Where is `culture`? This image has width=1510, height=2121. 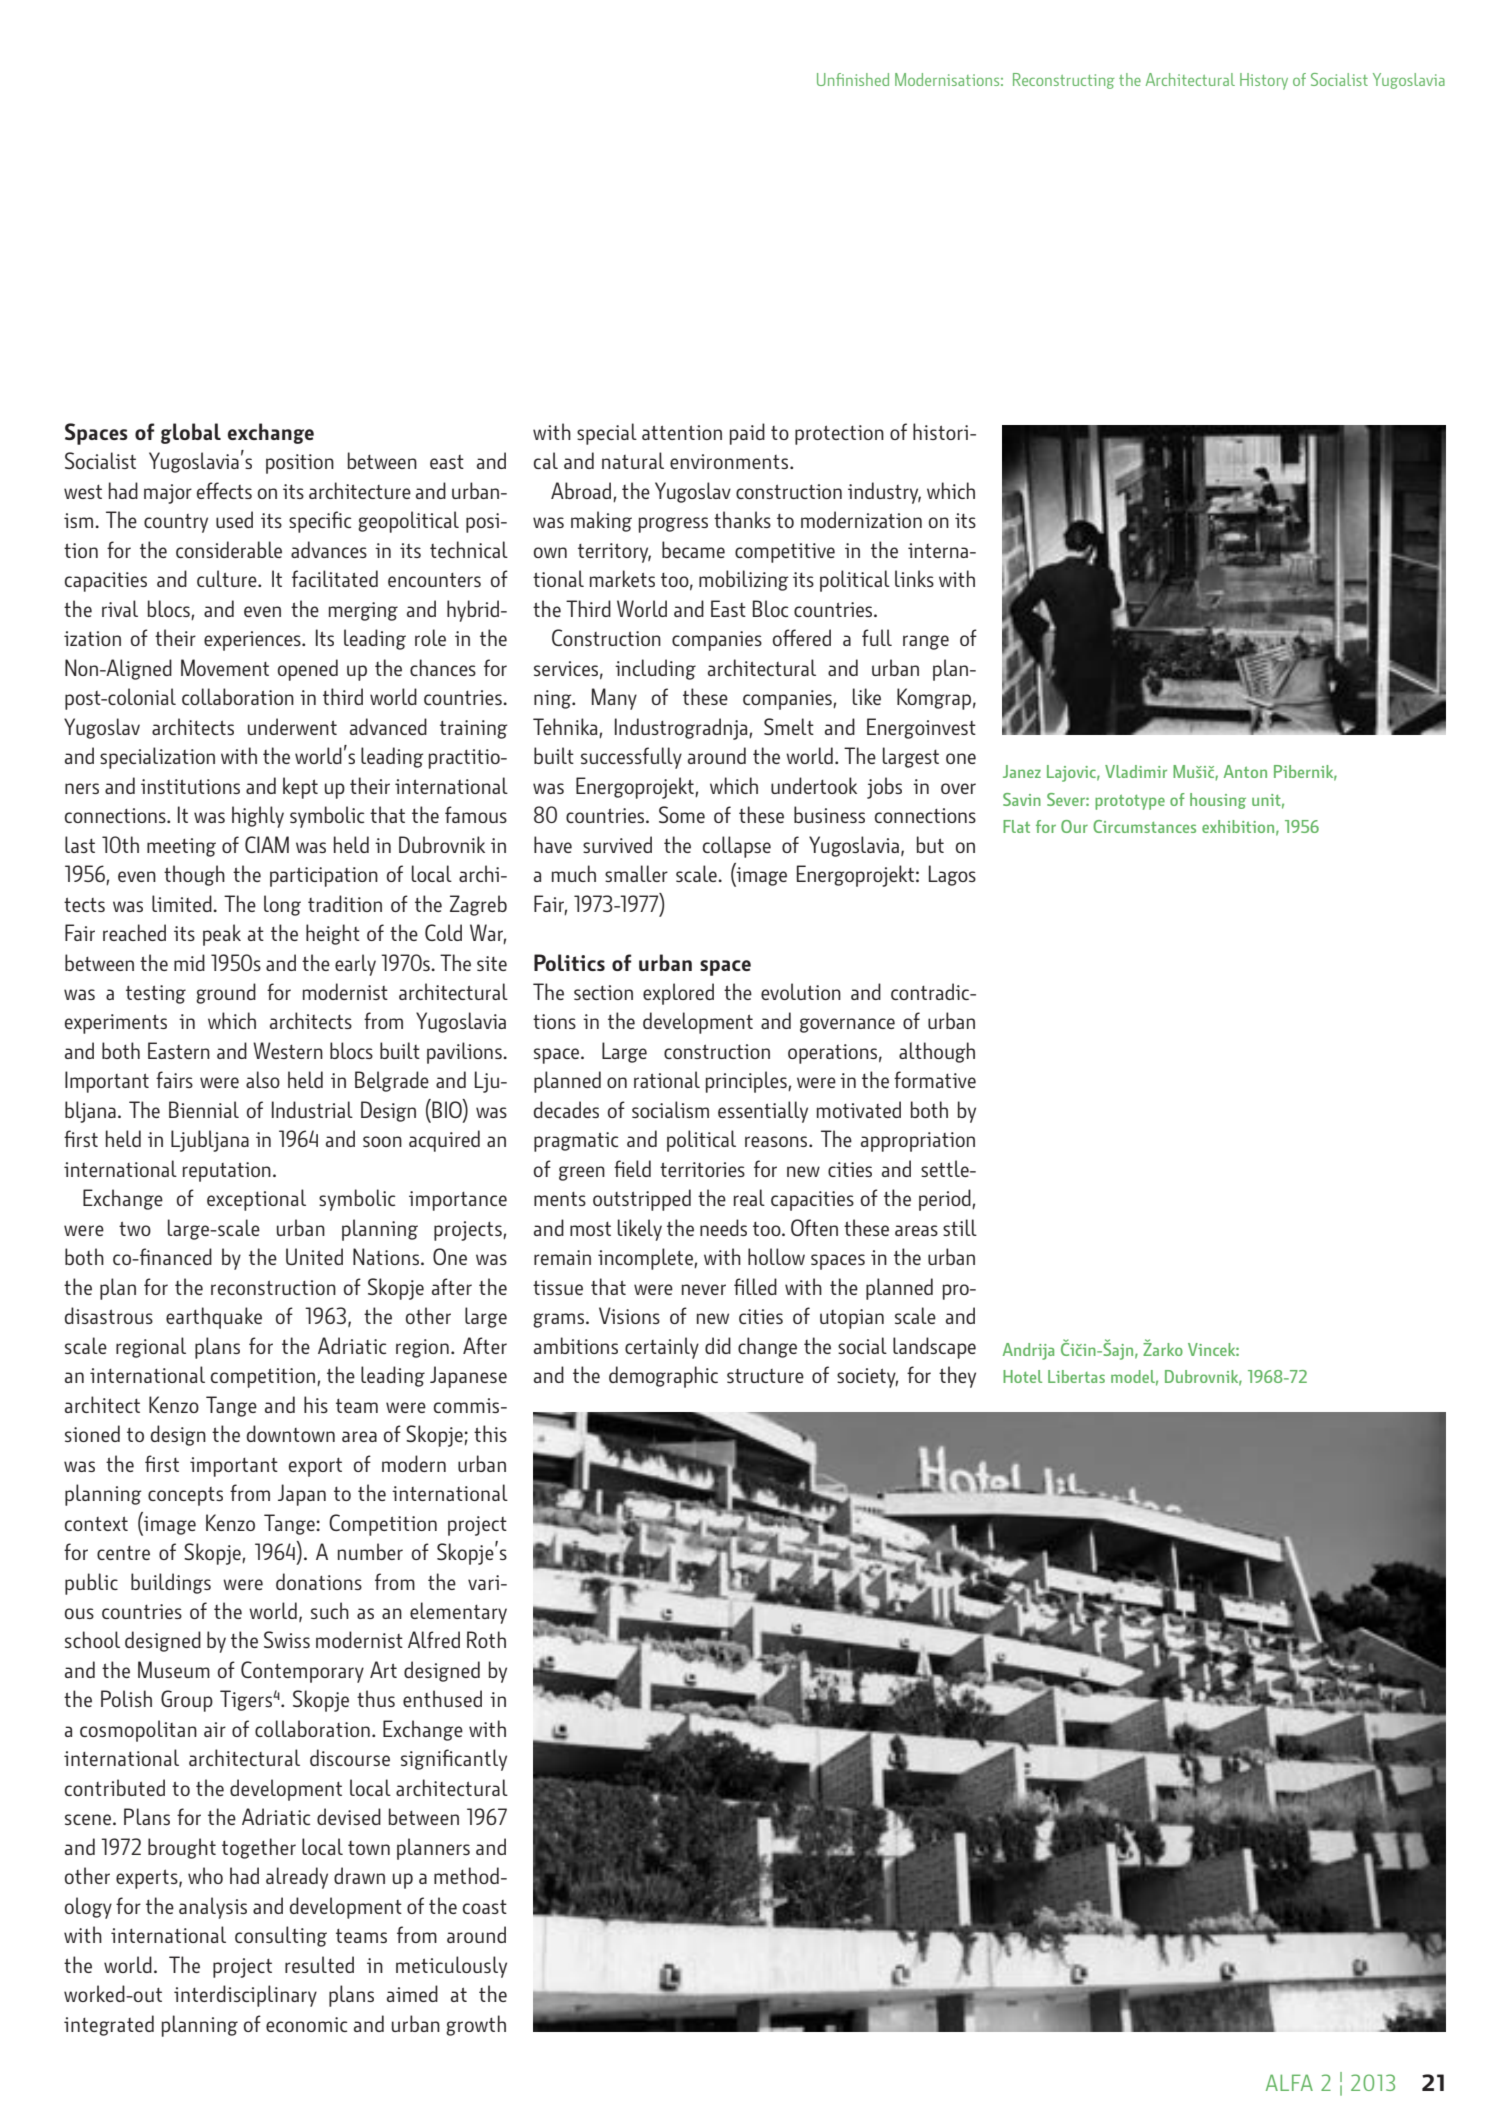
culture is located at coordinates (228, 578).
